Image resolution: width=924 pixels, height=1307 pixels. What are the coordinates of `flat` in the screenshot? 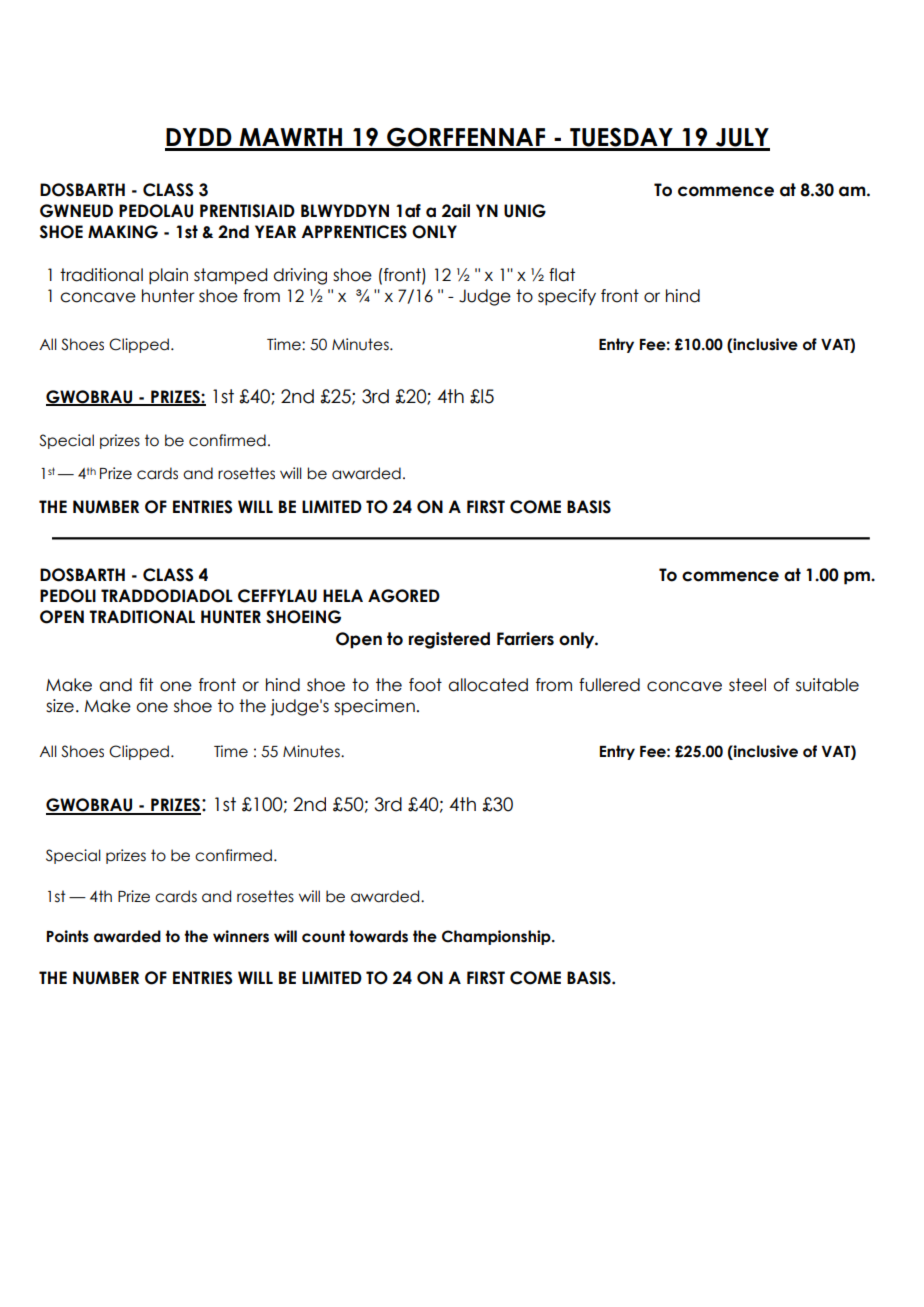 It's located at (562, 275).
